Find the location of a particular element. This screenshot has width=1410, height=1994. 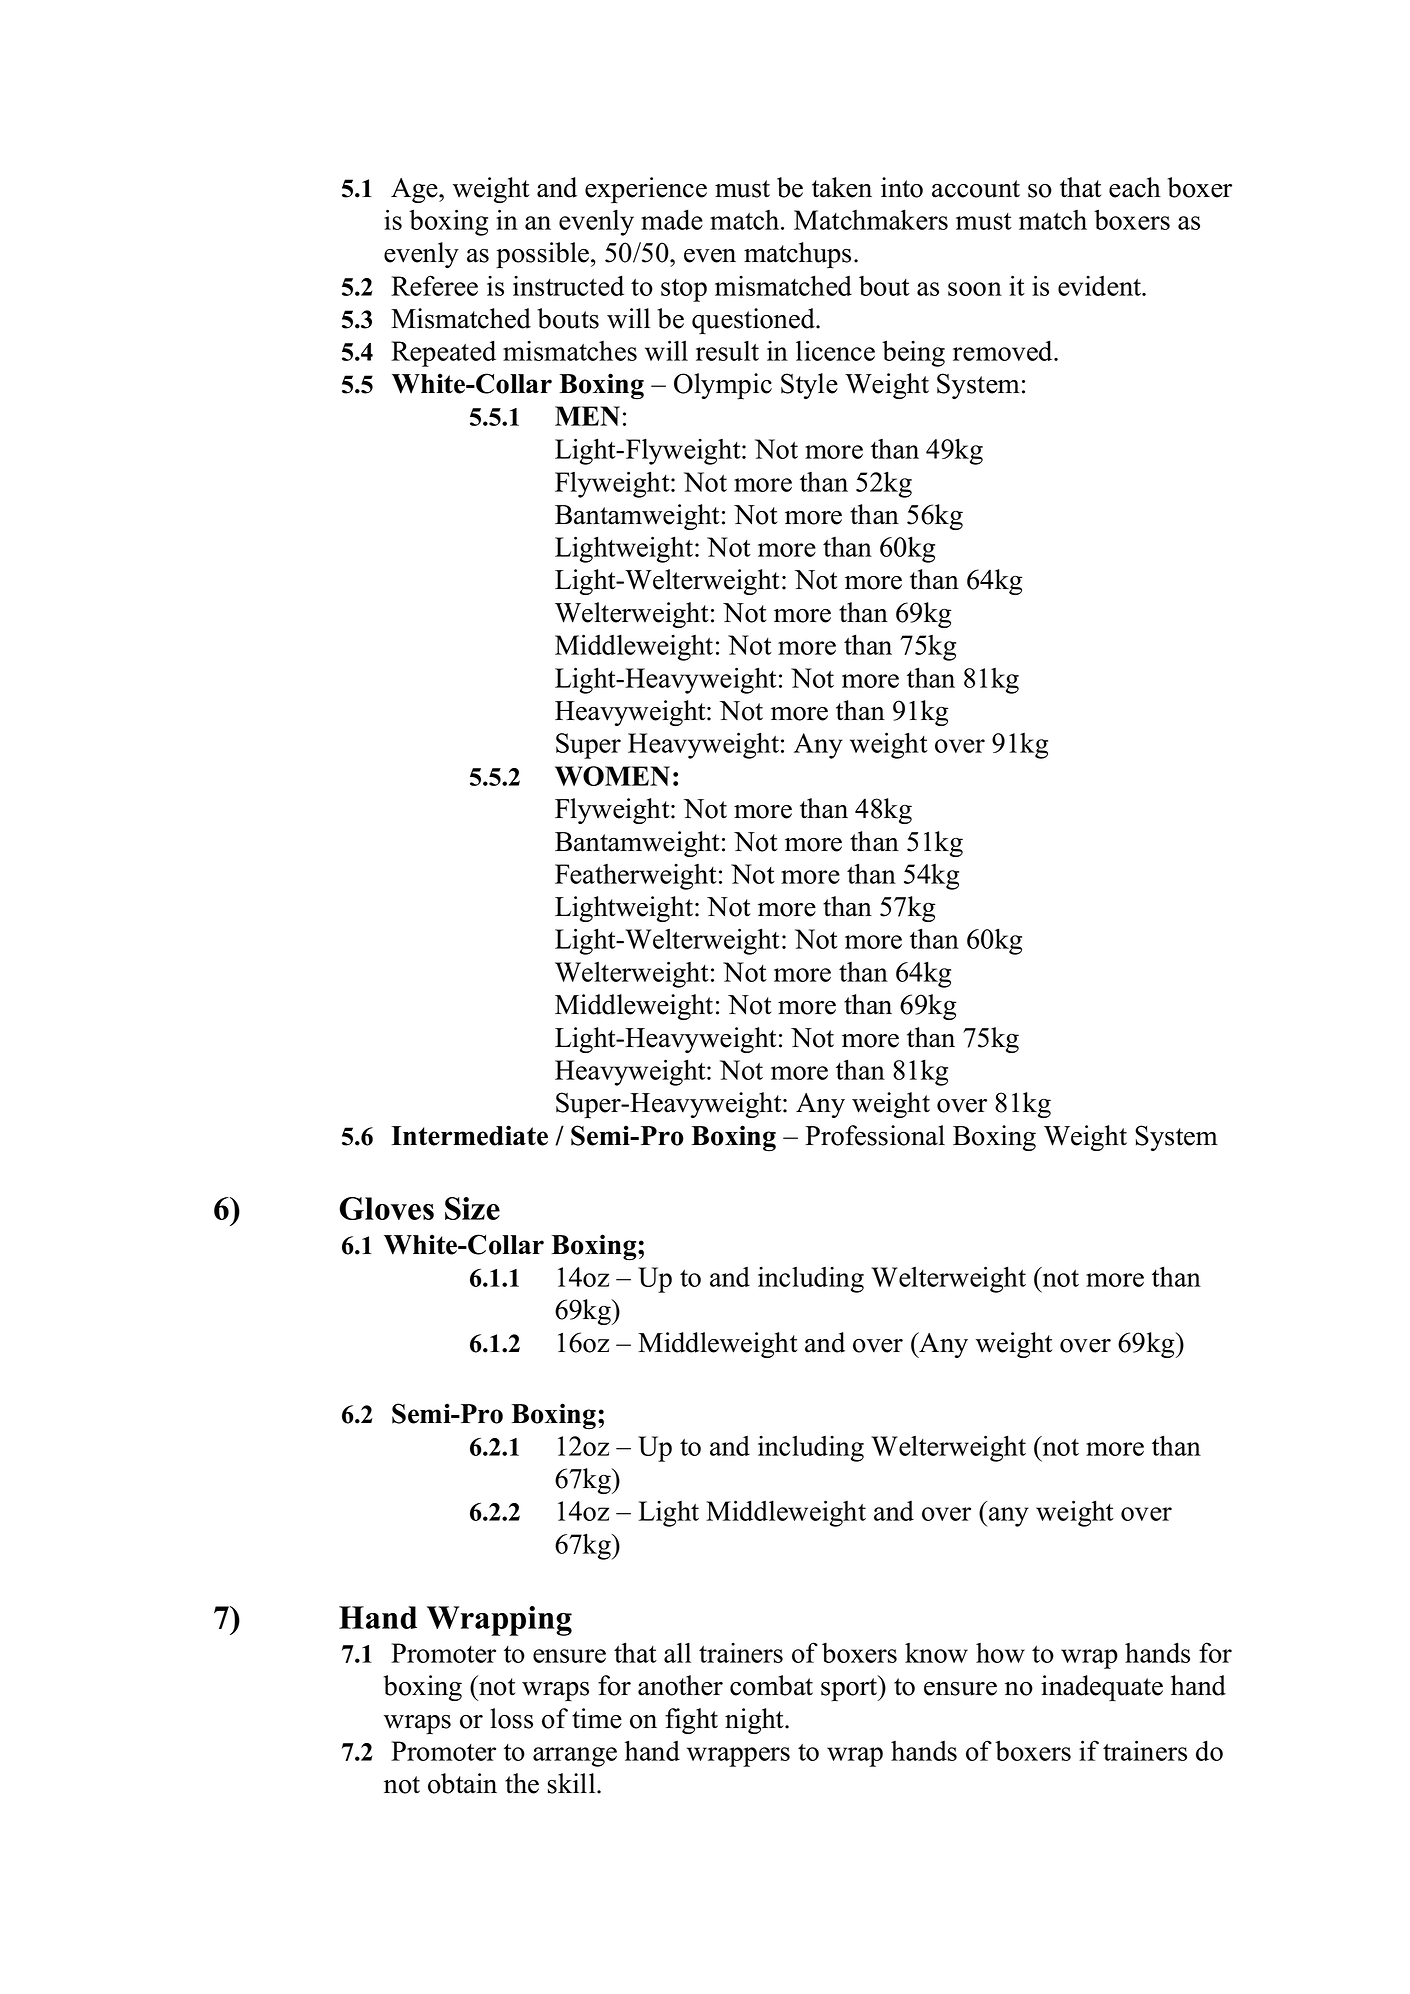

evident is located at coordinates (1101, 286).
